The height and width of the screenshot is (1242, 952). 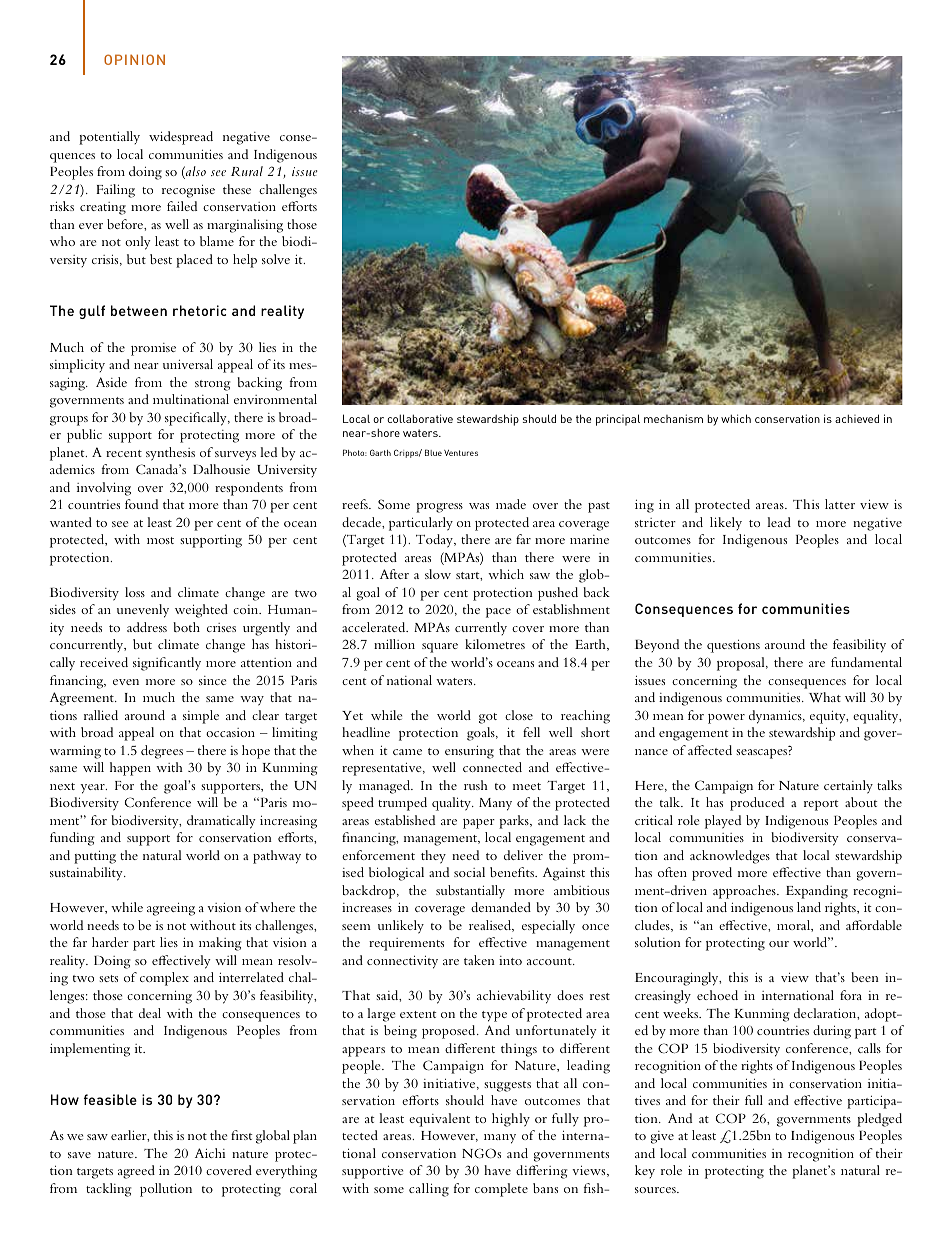 I want to click on achieved, so click(x=857, y=418).
